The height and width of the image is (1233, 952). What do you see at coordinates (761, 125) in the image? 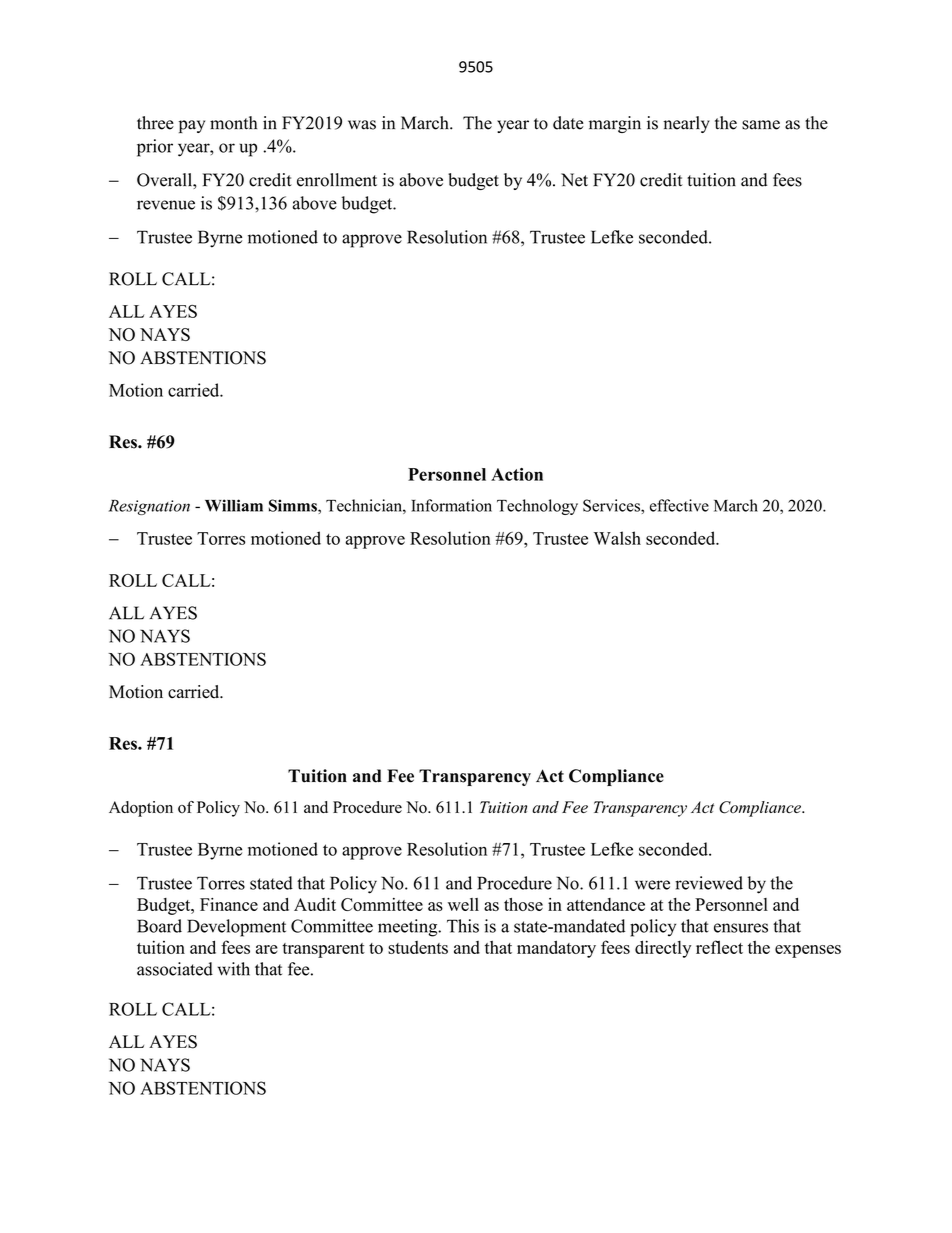
I see `same` at bounding box center [761, 125].
